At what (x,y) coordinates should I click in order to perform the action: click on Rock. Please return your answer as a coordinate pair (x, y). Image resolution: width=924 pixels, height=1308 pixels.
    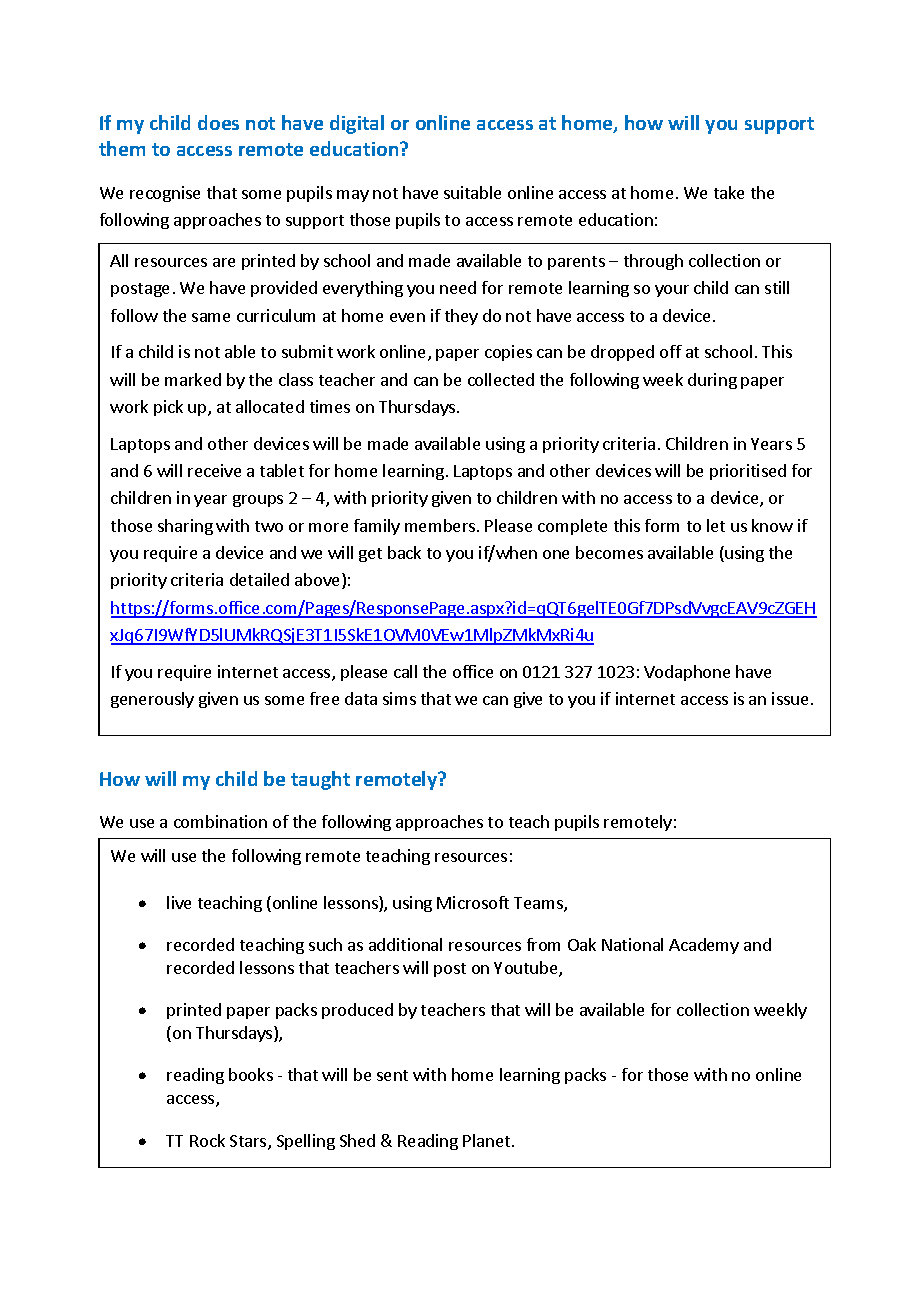
    Looking at the image, I should click on (207, 1140).
